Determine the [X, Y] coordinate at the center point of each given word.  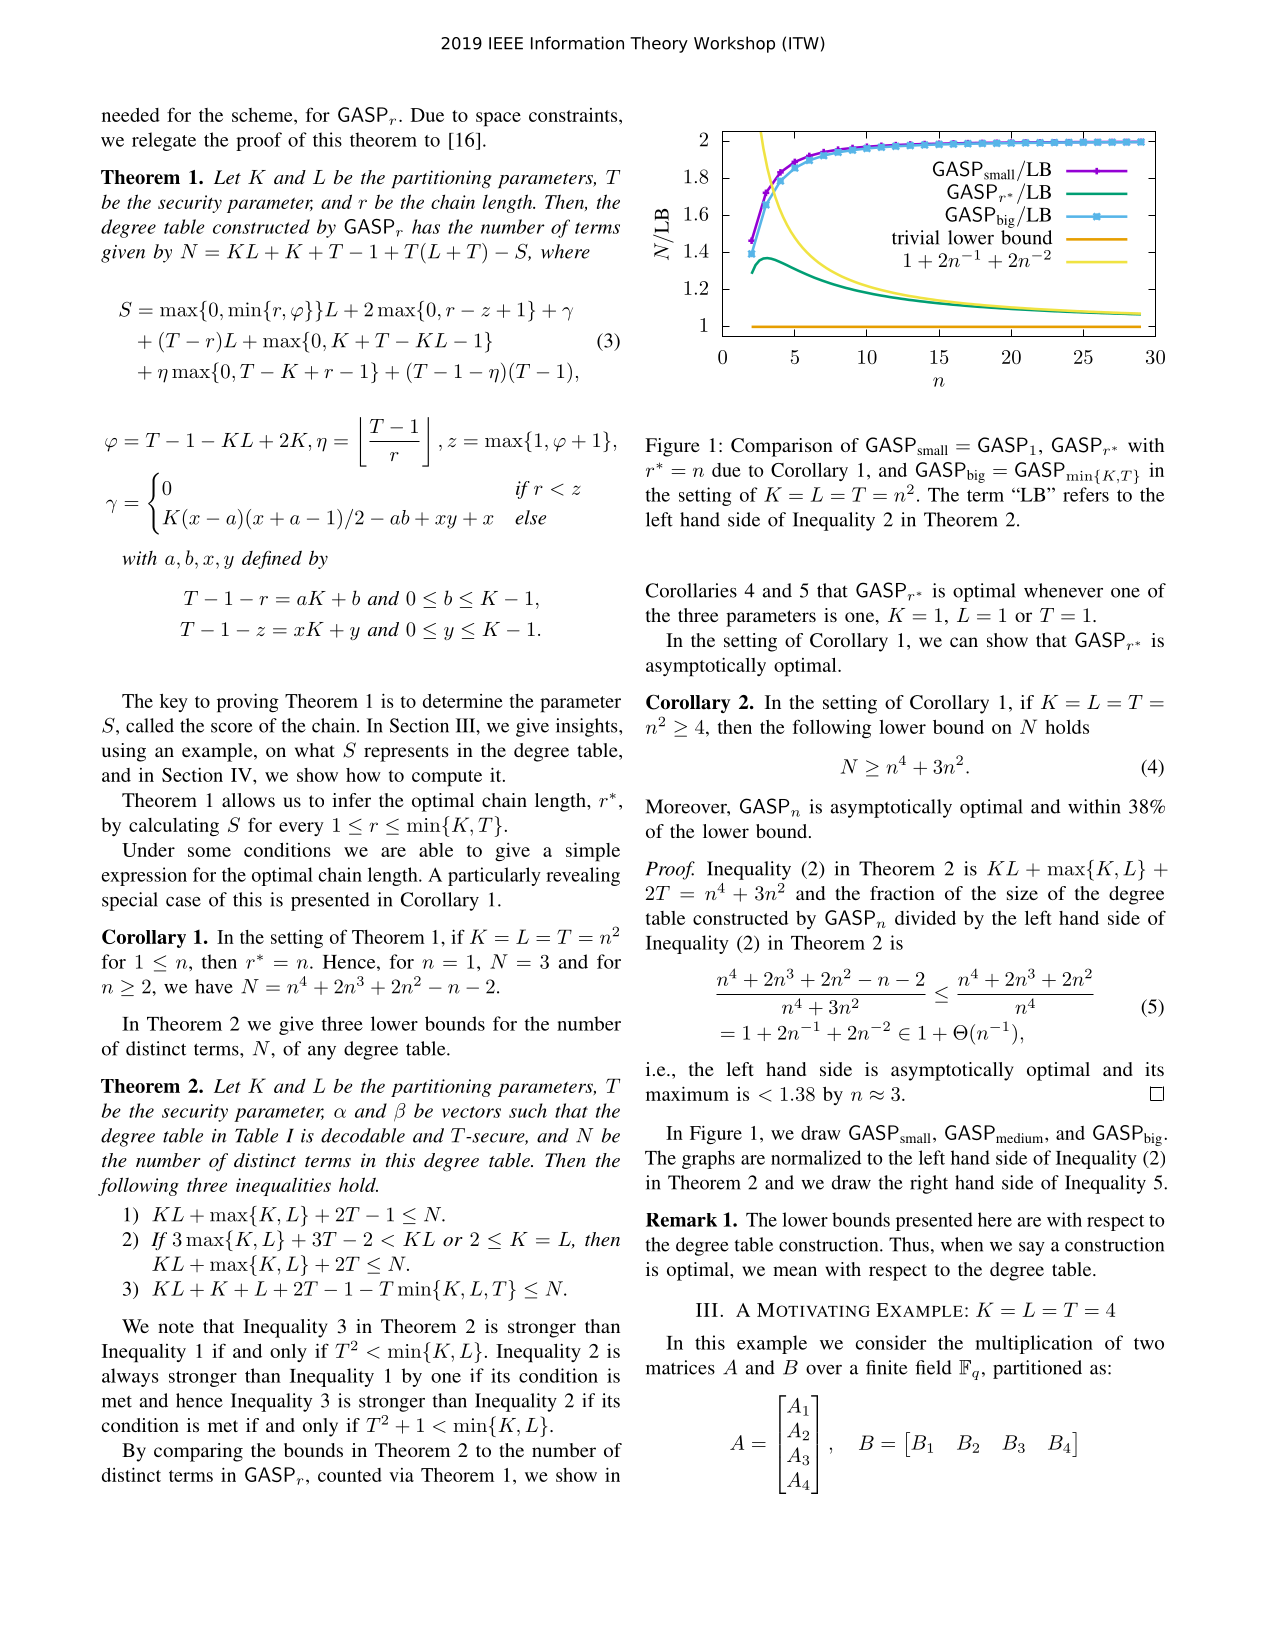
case [183, 901]
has [426, 226]
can [964, 642]
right [929, 1184]
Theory [659, 44]
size [1022, 893]
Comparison [782, 447]
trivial [916, 237]
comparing [198, 1452]
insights [588, 727]
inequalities [283, 1186]
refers [1086, 494]
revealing [583, 876]
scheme [263, 115]
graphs [708, 1159]
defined [272, 559]
